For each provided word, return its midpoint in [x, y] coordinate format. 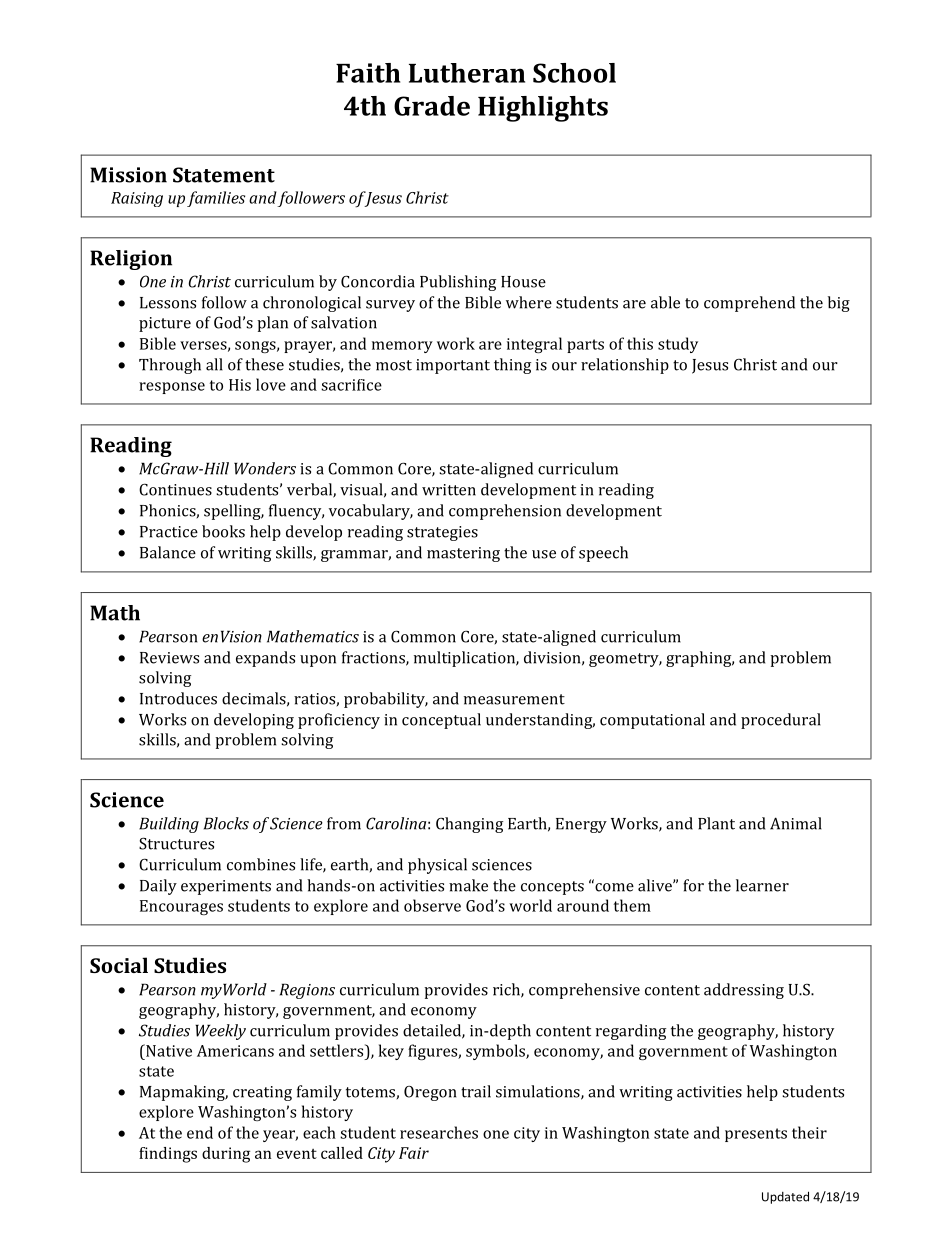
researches [439, 1132]
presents [756, 1135]
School [574, 73]
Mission [128, 175]
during [226, 1155]
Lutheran [467, 73]
